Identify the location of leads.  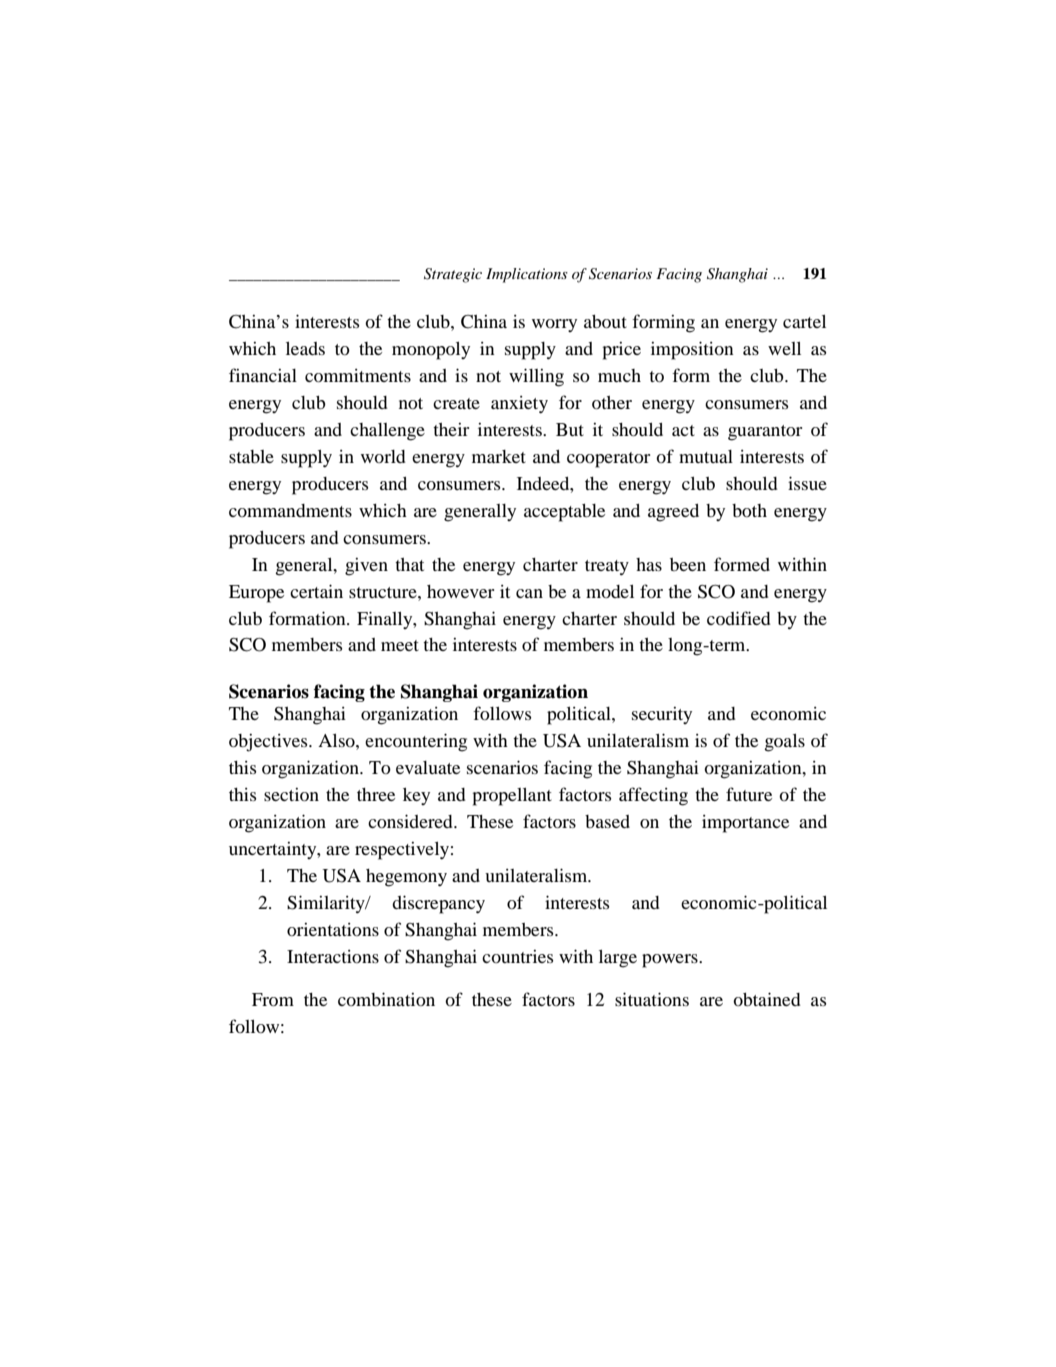
(305, 348).
